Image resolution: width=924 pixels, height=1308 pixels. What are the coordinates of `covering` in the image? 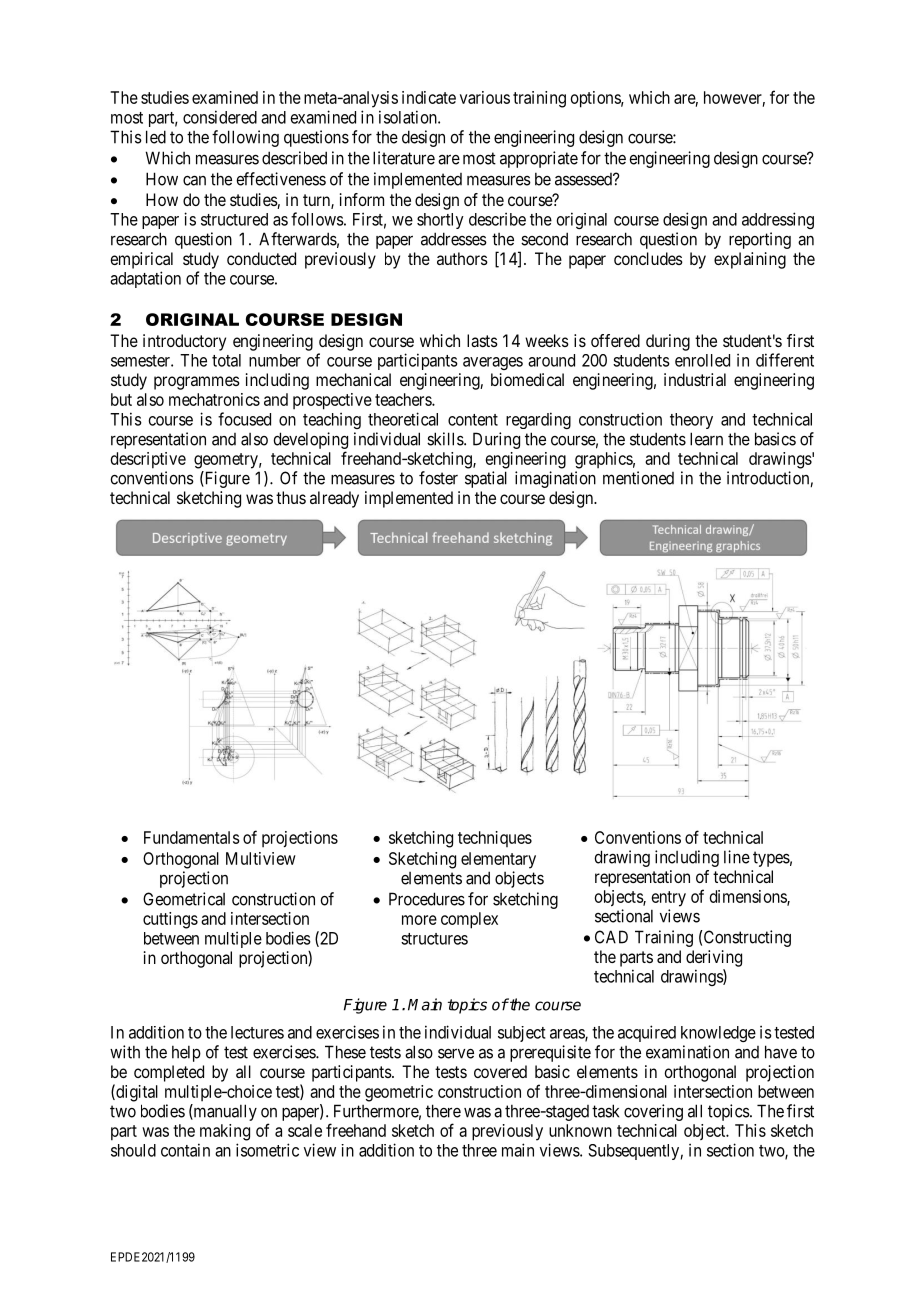 It's located at (653, 1112).
